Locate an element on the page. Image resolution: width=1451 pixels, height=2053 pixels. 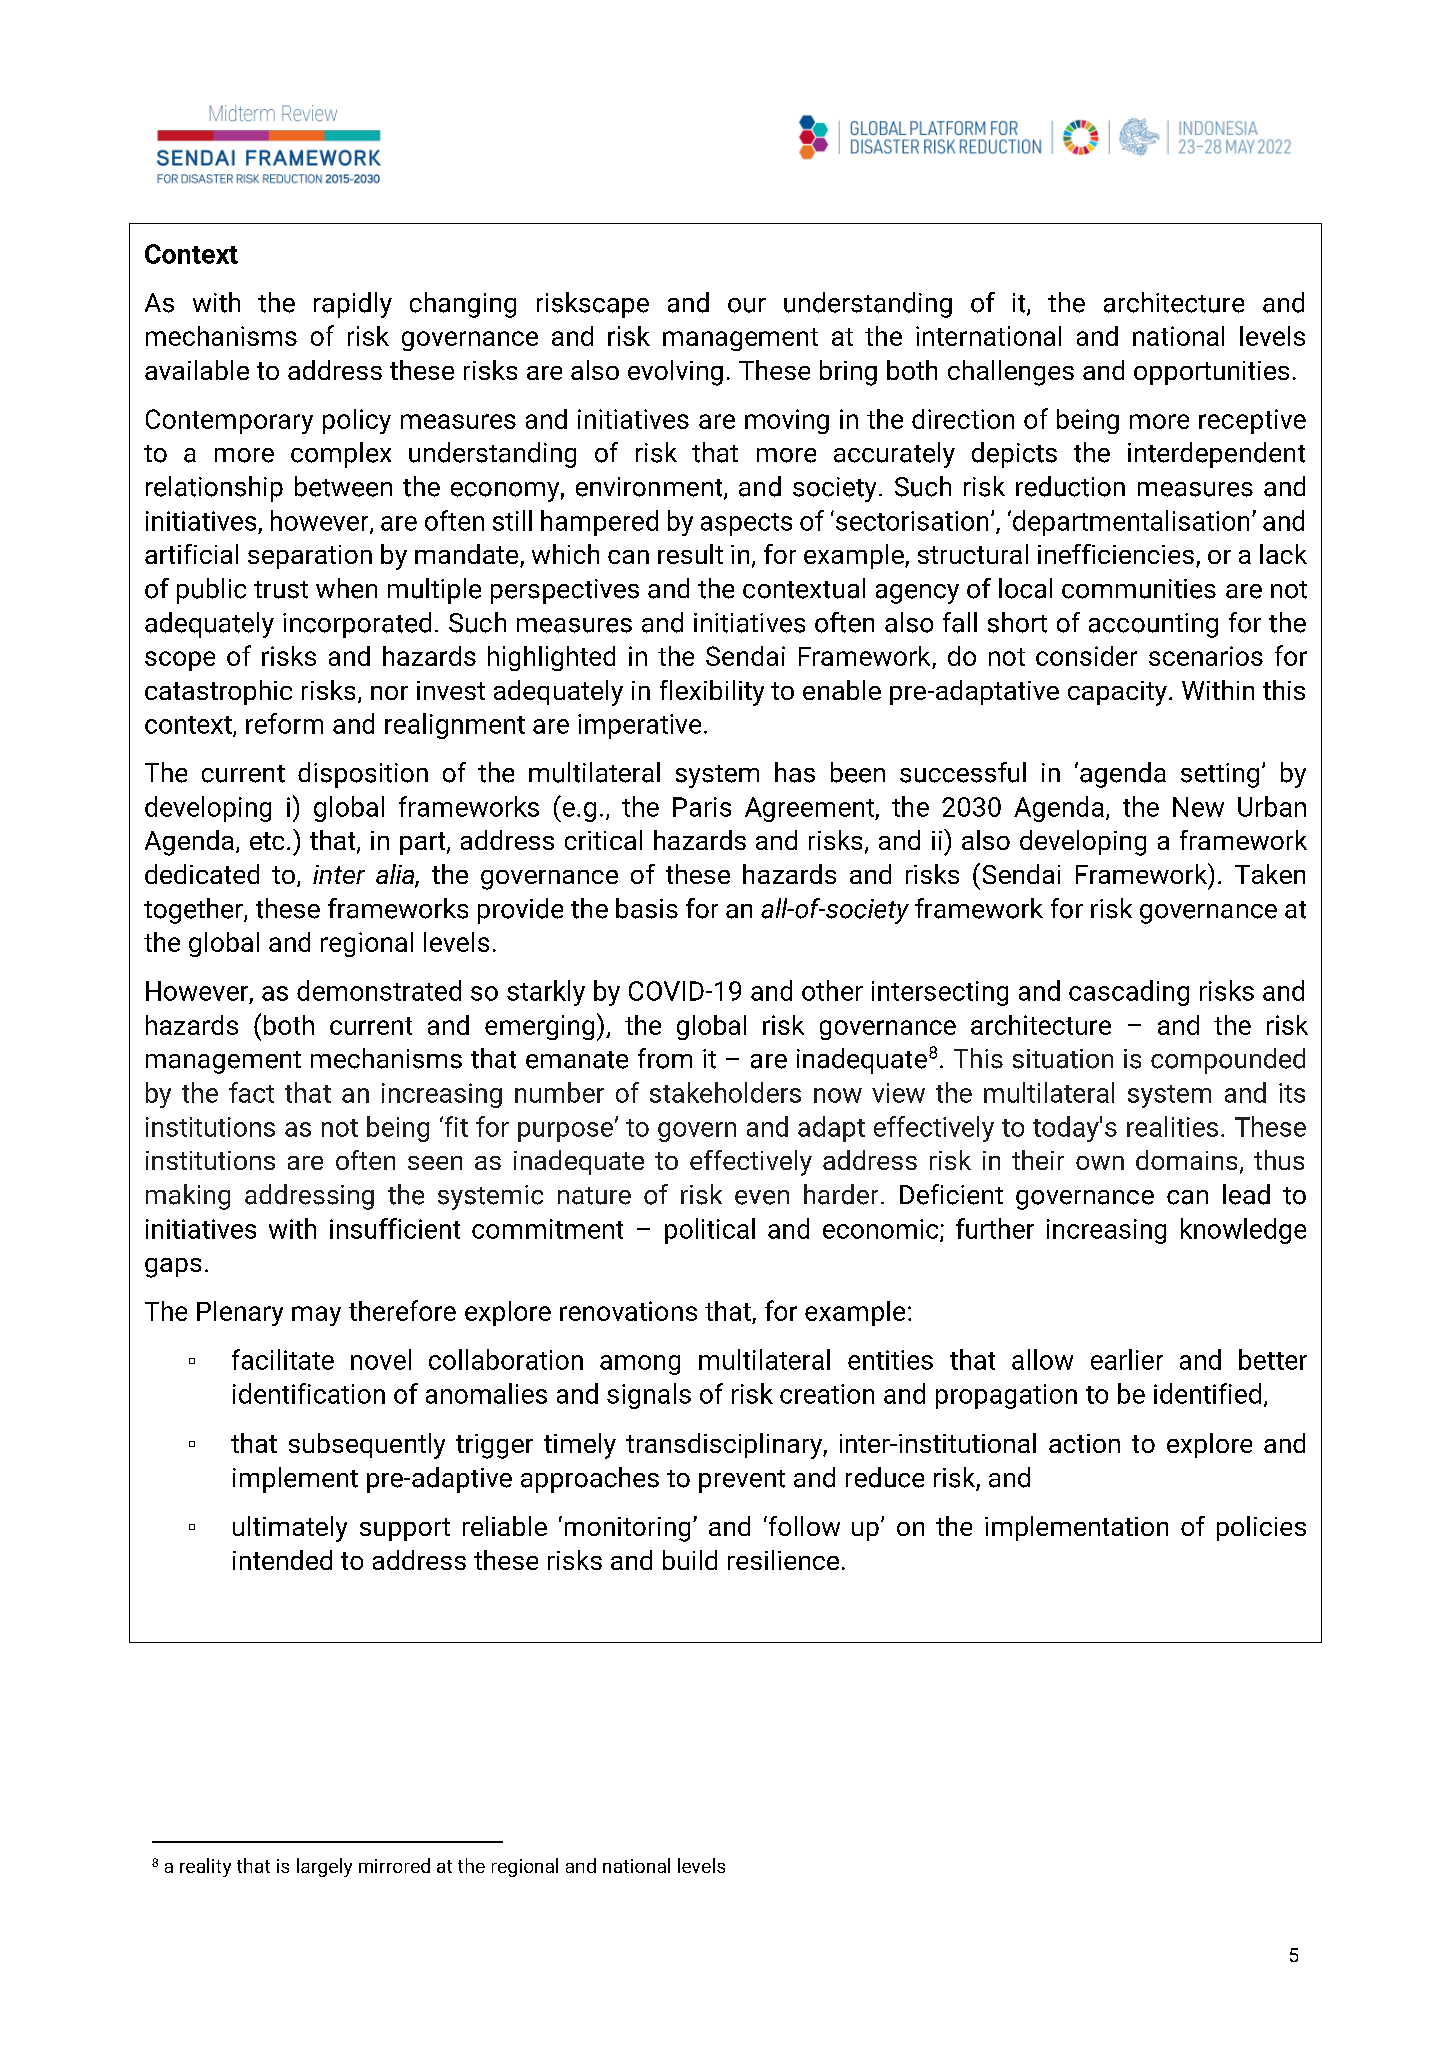
opportunities is located at coordinates (1211, 373).
